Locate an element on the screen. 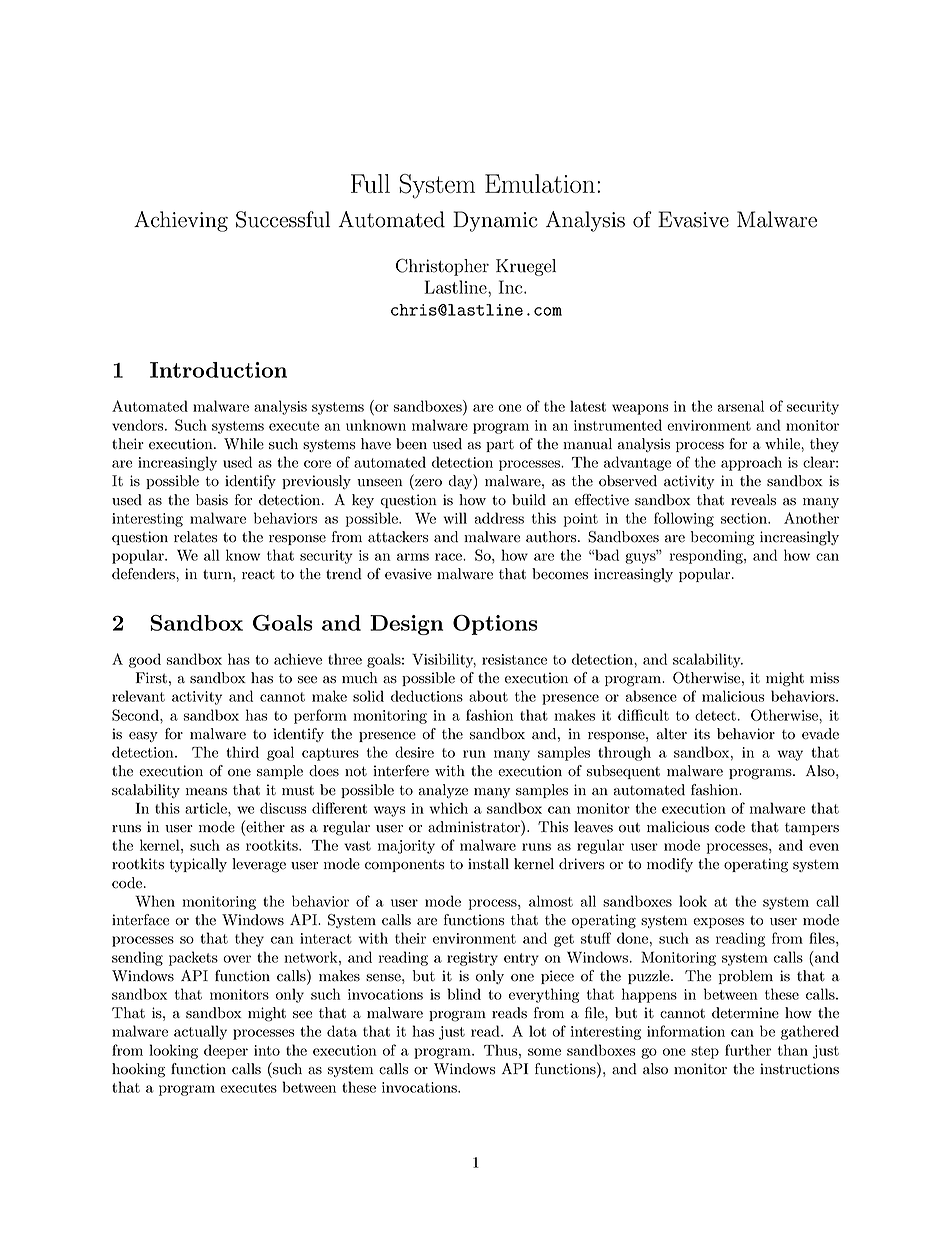 This screenshot has height=1233, width=952. reveals is located at coordinates (753, 500).
